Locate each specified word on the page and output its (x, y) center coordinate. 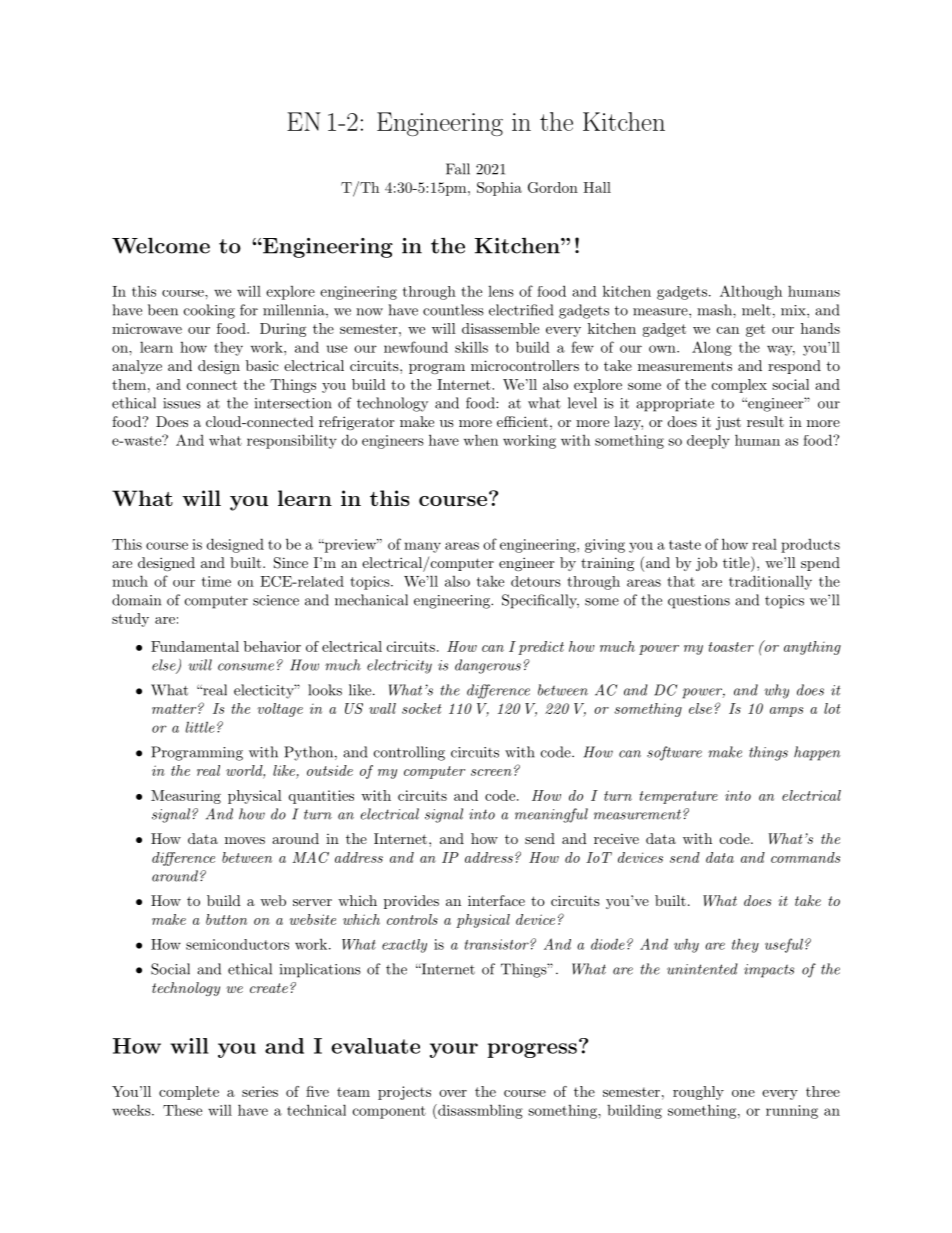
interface (496, 900)
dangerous (488, 666)
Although (751, 292)
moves (245, 840)
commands (805, 857)
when (481, 440)
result (765, 421)
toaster (731, 647)
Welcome (161, 245)
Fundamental (195, 646)
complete (189, 1093)
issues (182, 403)
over (453, 1093)
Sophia (499, 189)
